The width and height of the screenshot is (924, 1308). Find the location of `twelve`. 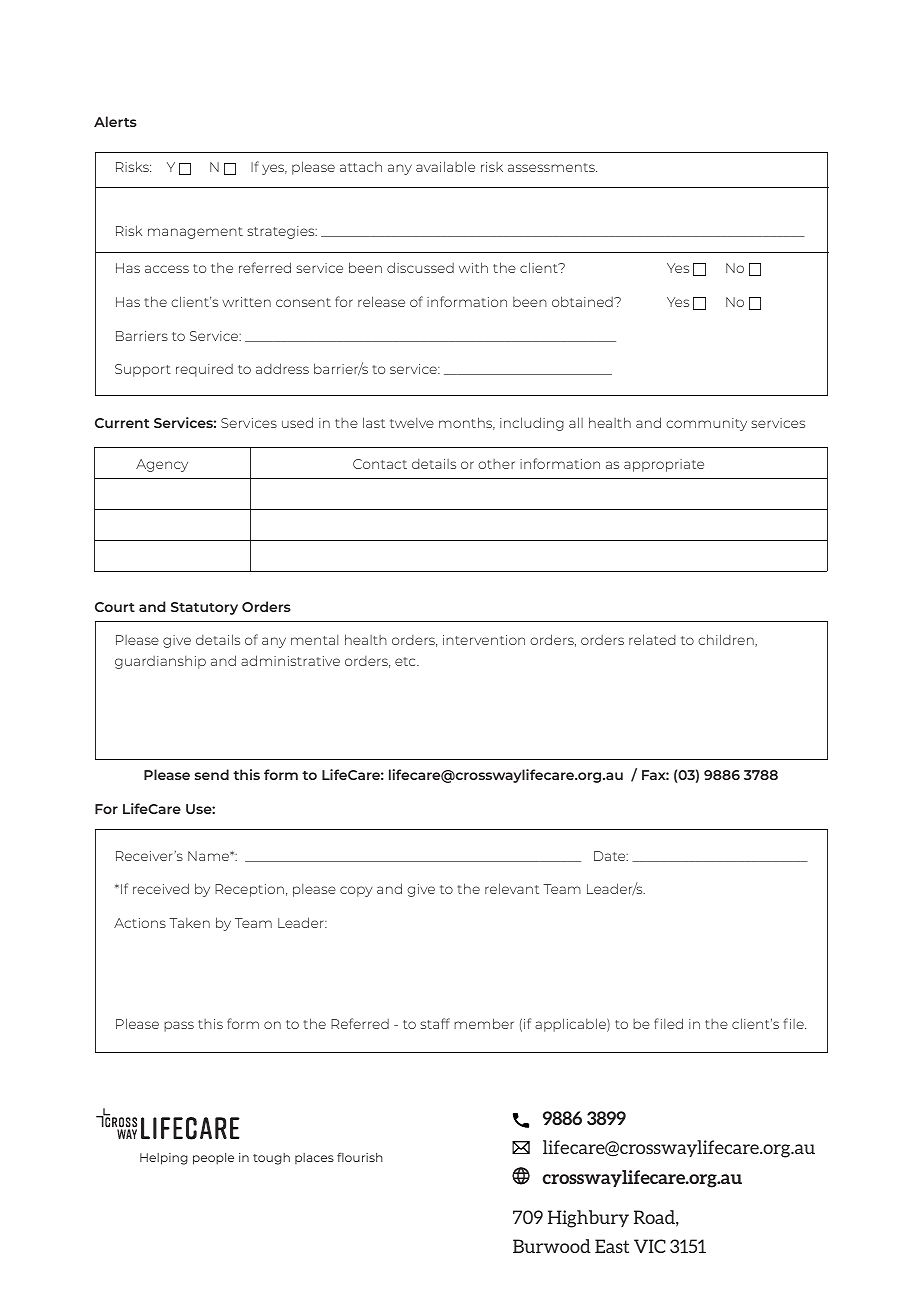

twelve is located at coordinates (412, 423).
